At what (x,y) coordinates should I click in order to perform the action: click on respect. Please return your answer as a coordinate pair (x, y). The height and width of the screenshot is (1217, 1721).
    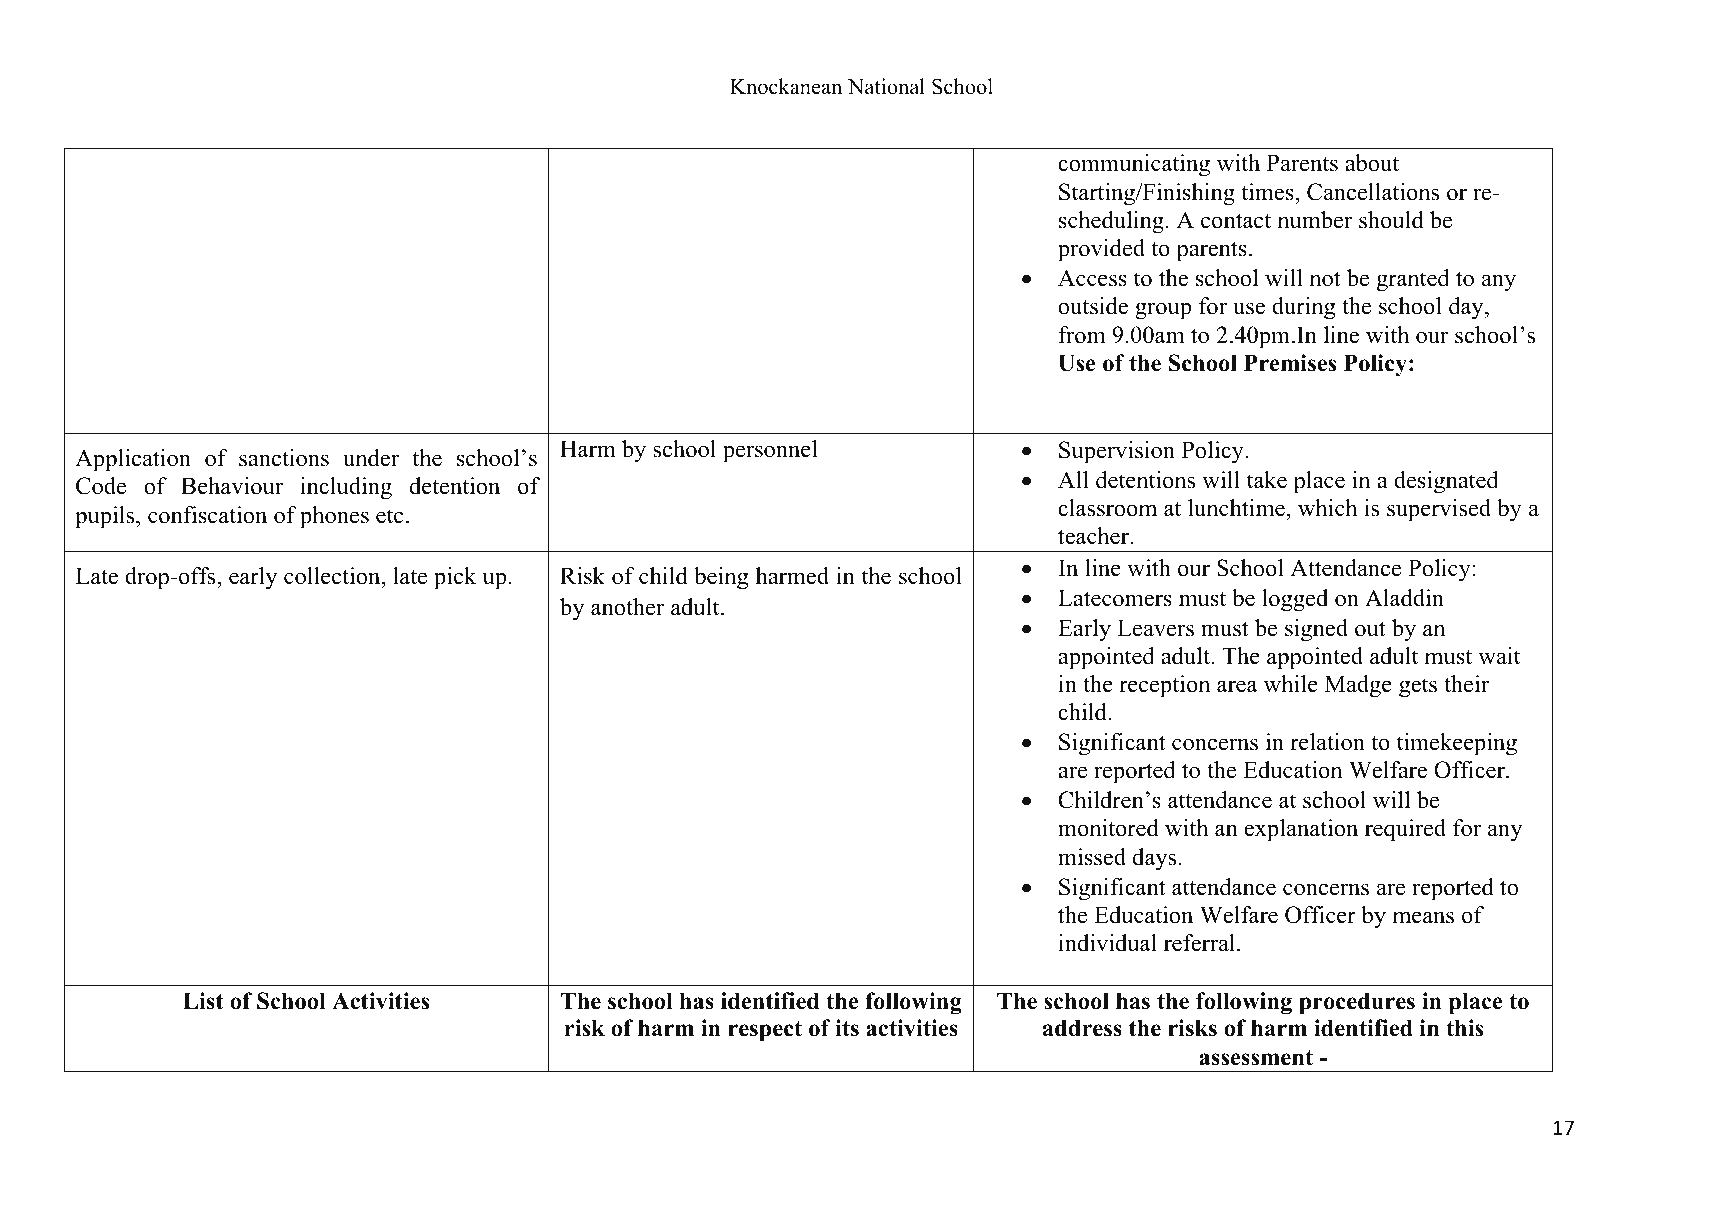
    Looking at the image, I should click on (765, 1031).
